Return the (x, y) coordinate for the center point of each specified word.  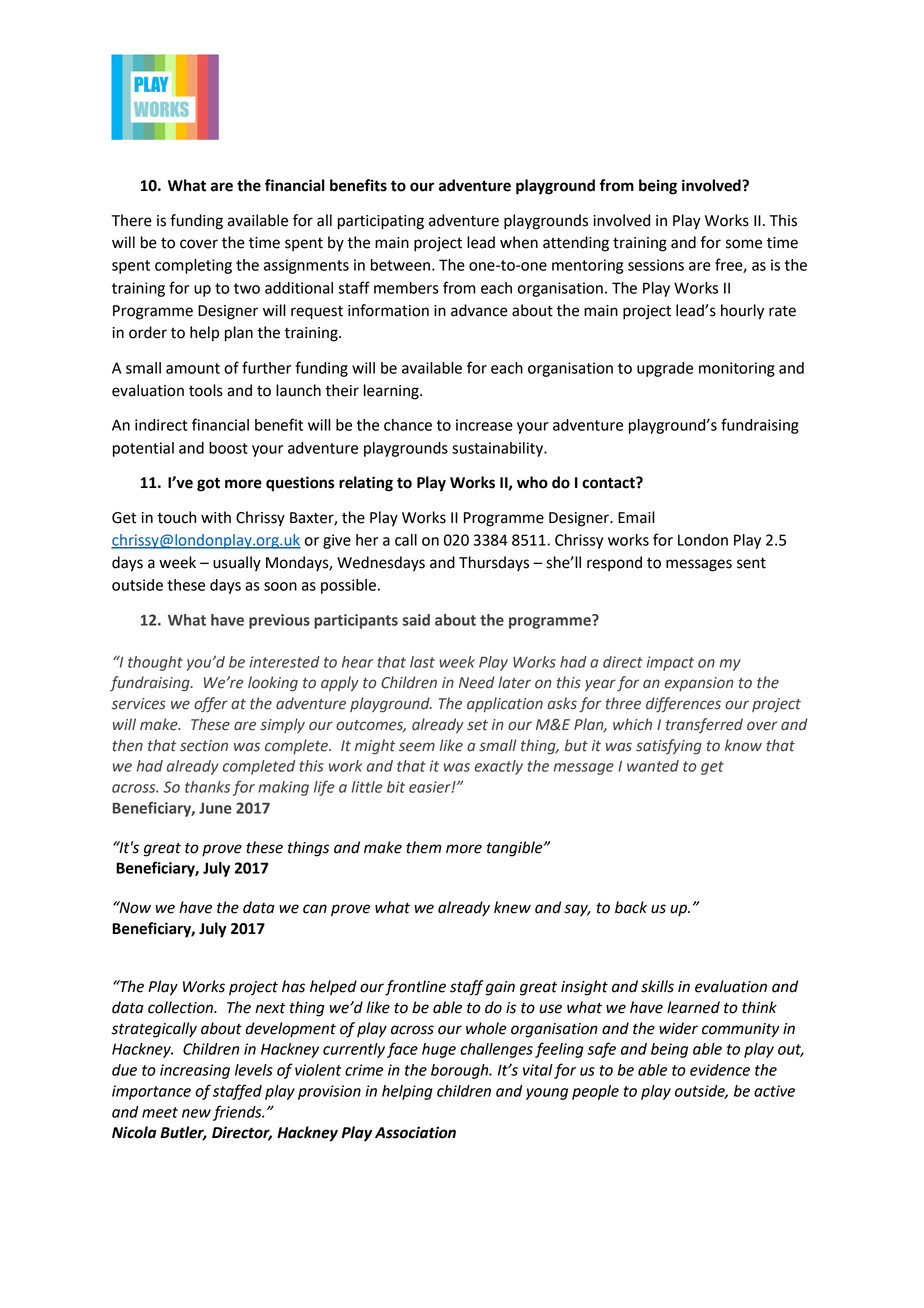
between (402, 265)
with (216, 517)
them (423, 847)
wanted (653, 766)
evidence (720, 1070)
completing (193, 266)
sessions (656, 265)
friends (238, 1113)
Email (636, 517)
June (215, 808)
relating (366, 484)
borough (461, 1071)
